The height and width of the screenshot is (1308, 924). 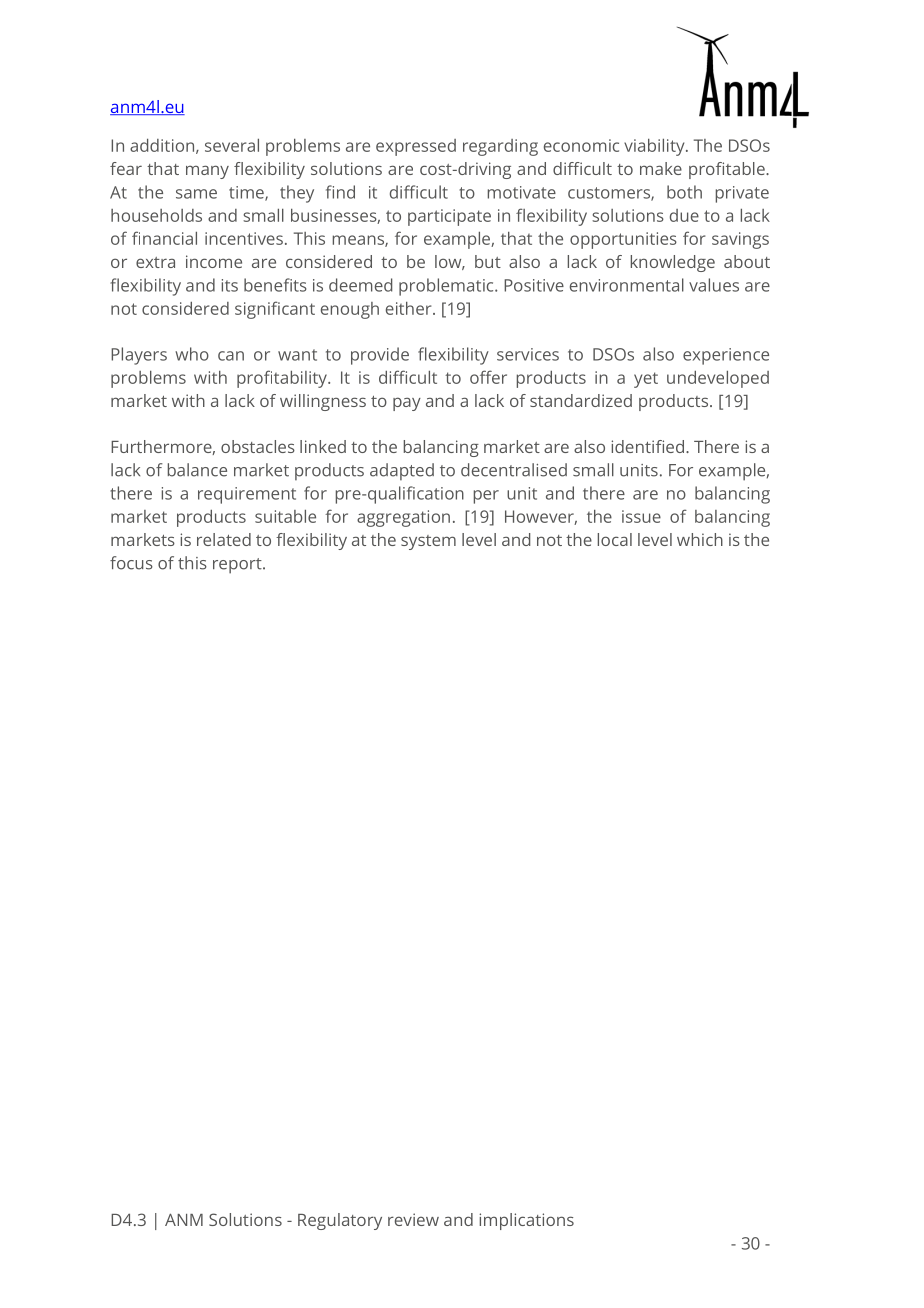 What do you see at coordinates (700, 539) in the screenshot?
I see `which` at bounding box center [700, 539].
